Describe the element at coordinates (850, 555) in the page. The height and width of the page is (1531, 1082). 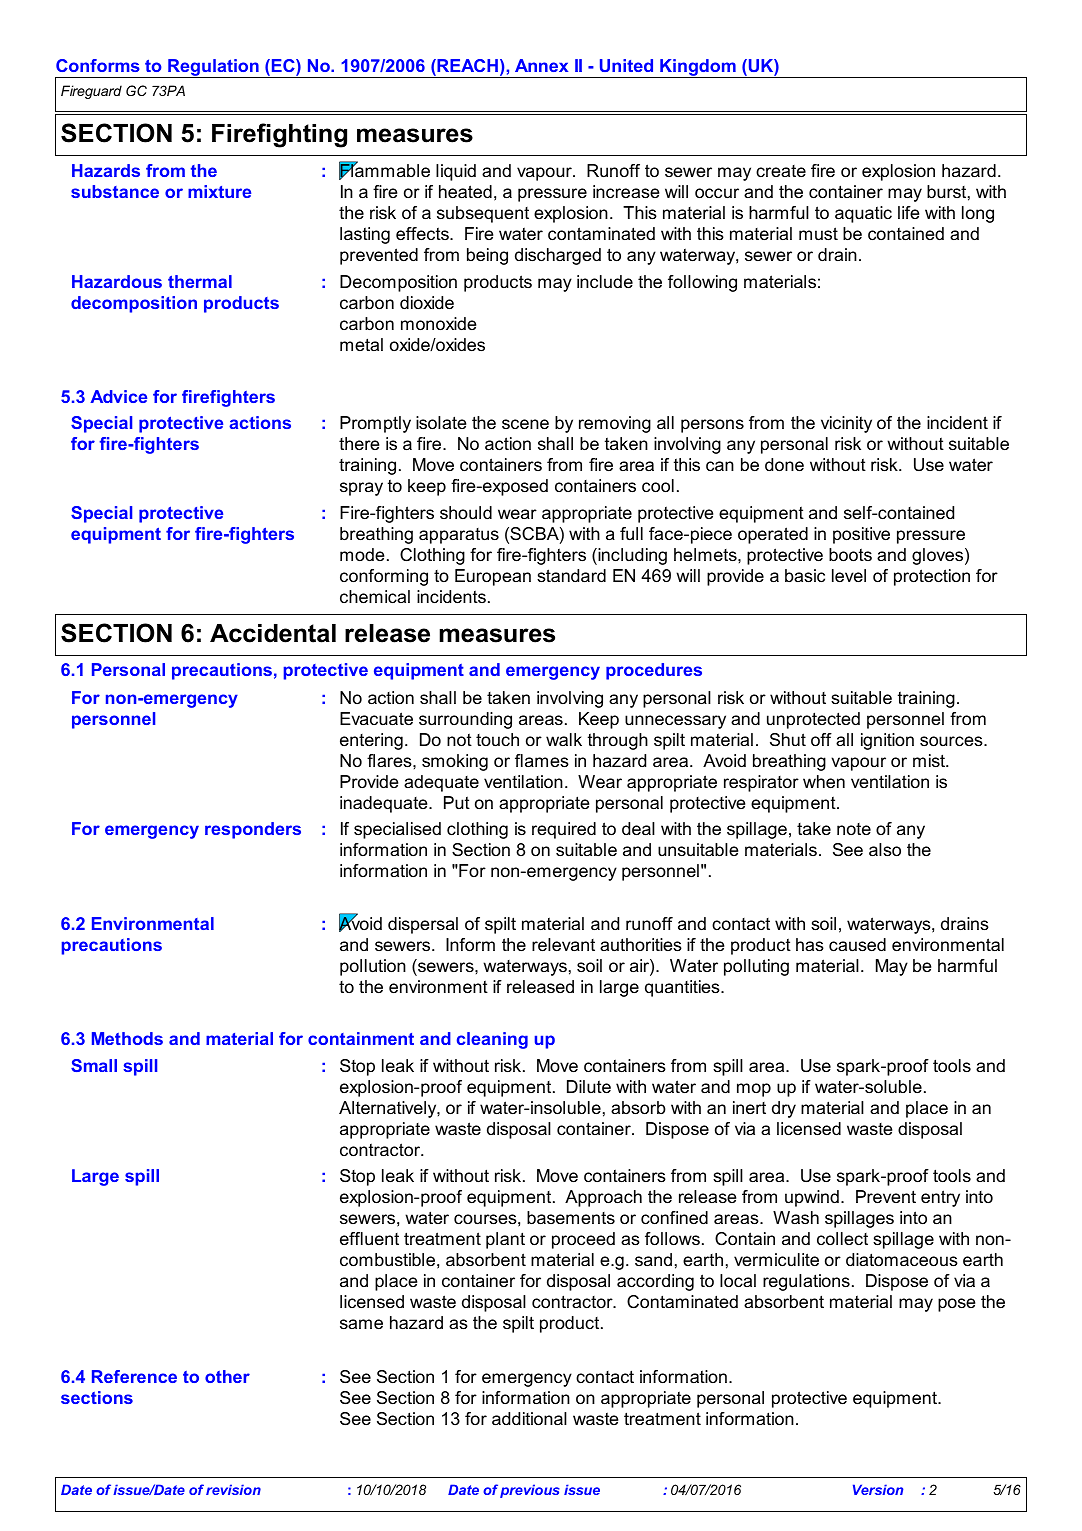
I see `boots` at that location.
